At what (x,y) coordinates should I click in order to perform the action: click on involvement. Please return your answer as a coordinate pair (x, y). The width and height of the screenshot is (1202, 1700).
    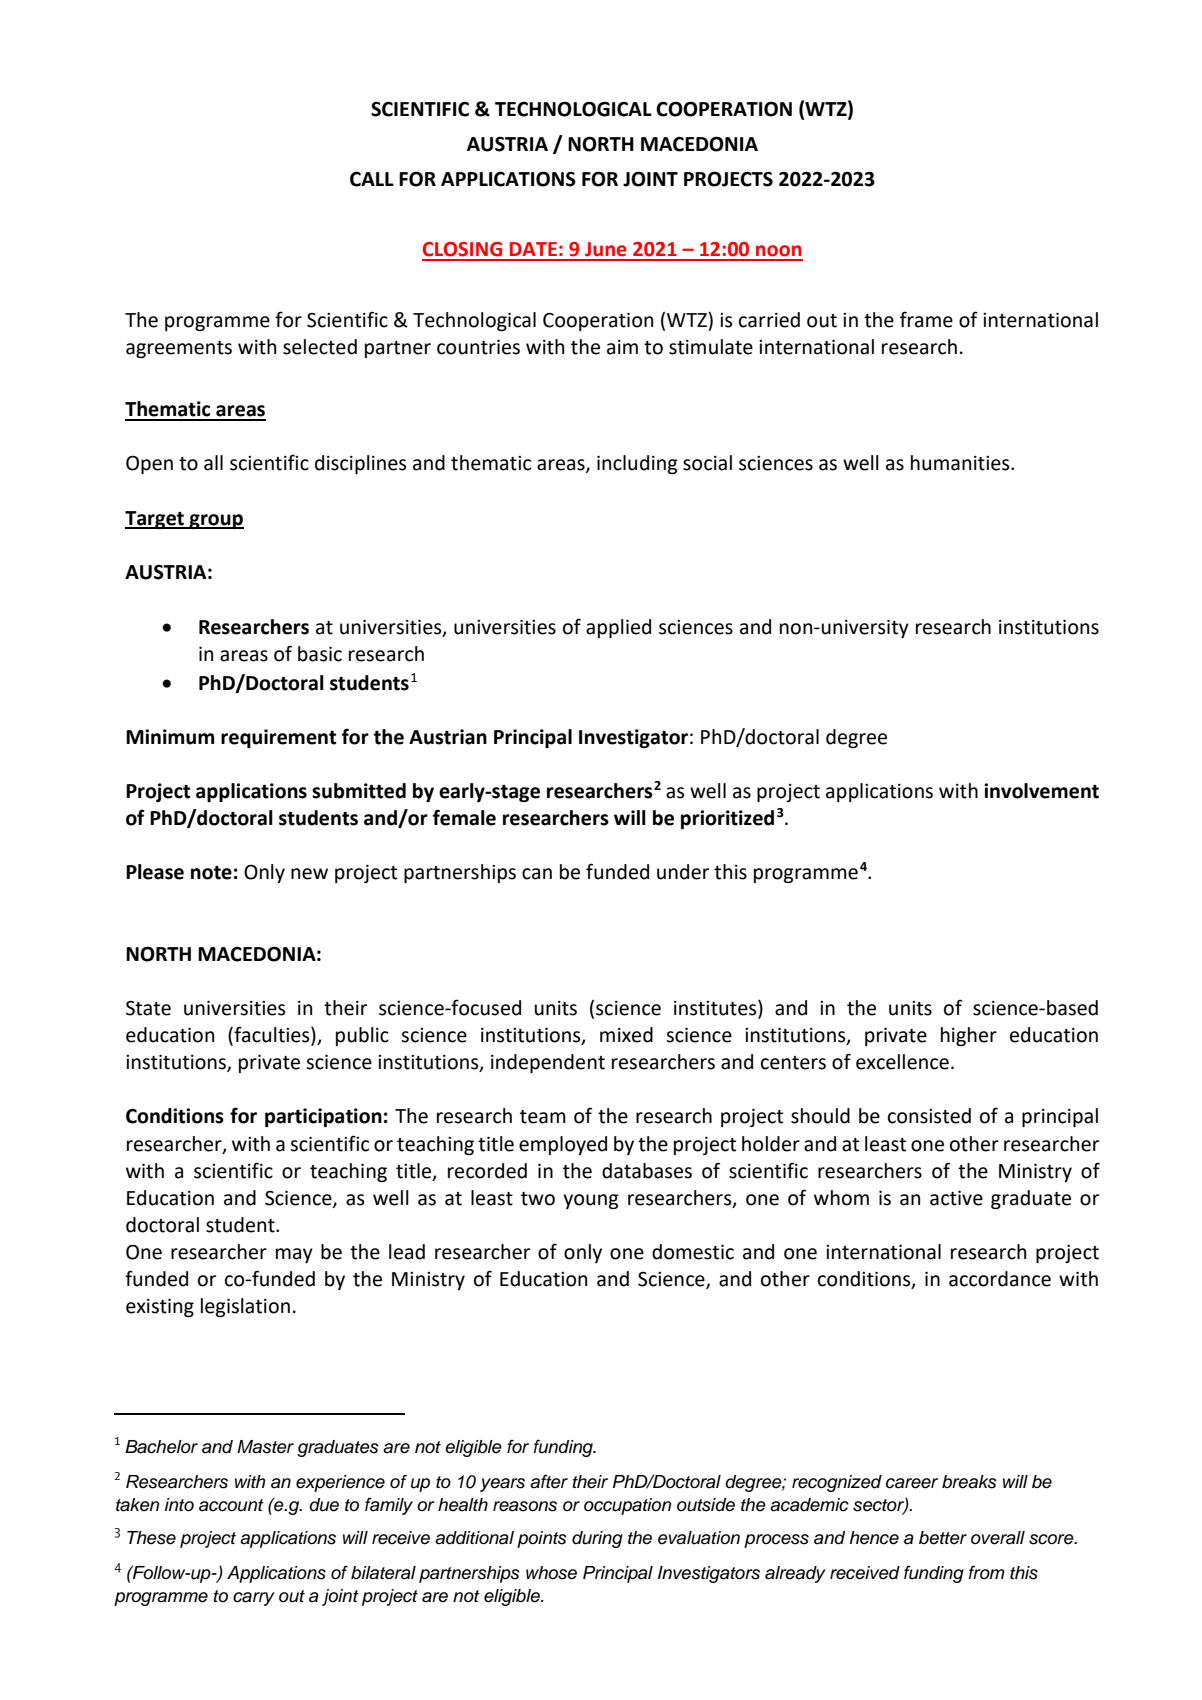
    Looking at the image, I should click on (1041, 791).
